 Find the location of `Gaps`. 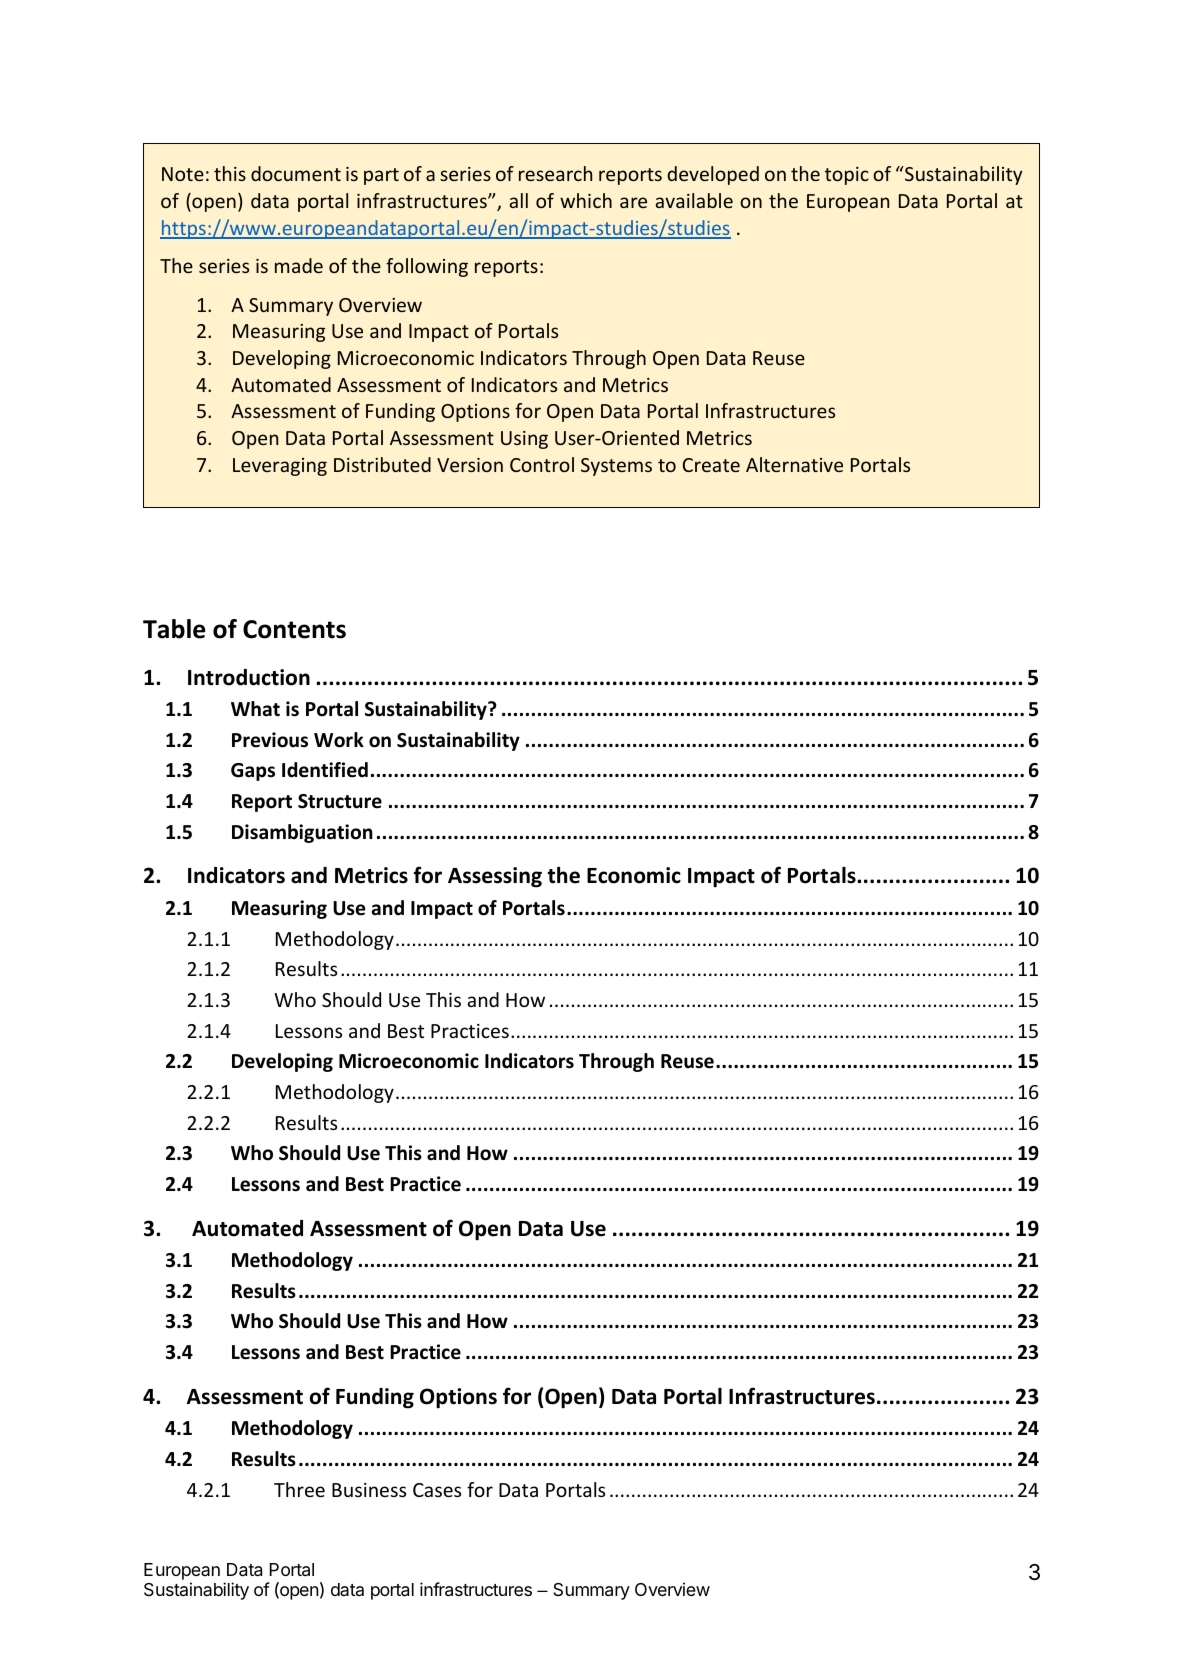

Gaps is located at coordinates (253, 772).
